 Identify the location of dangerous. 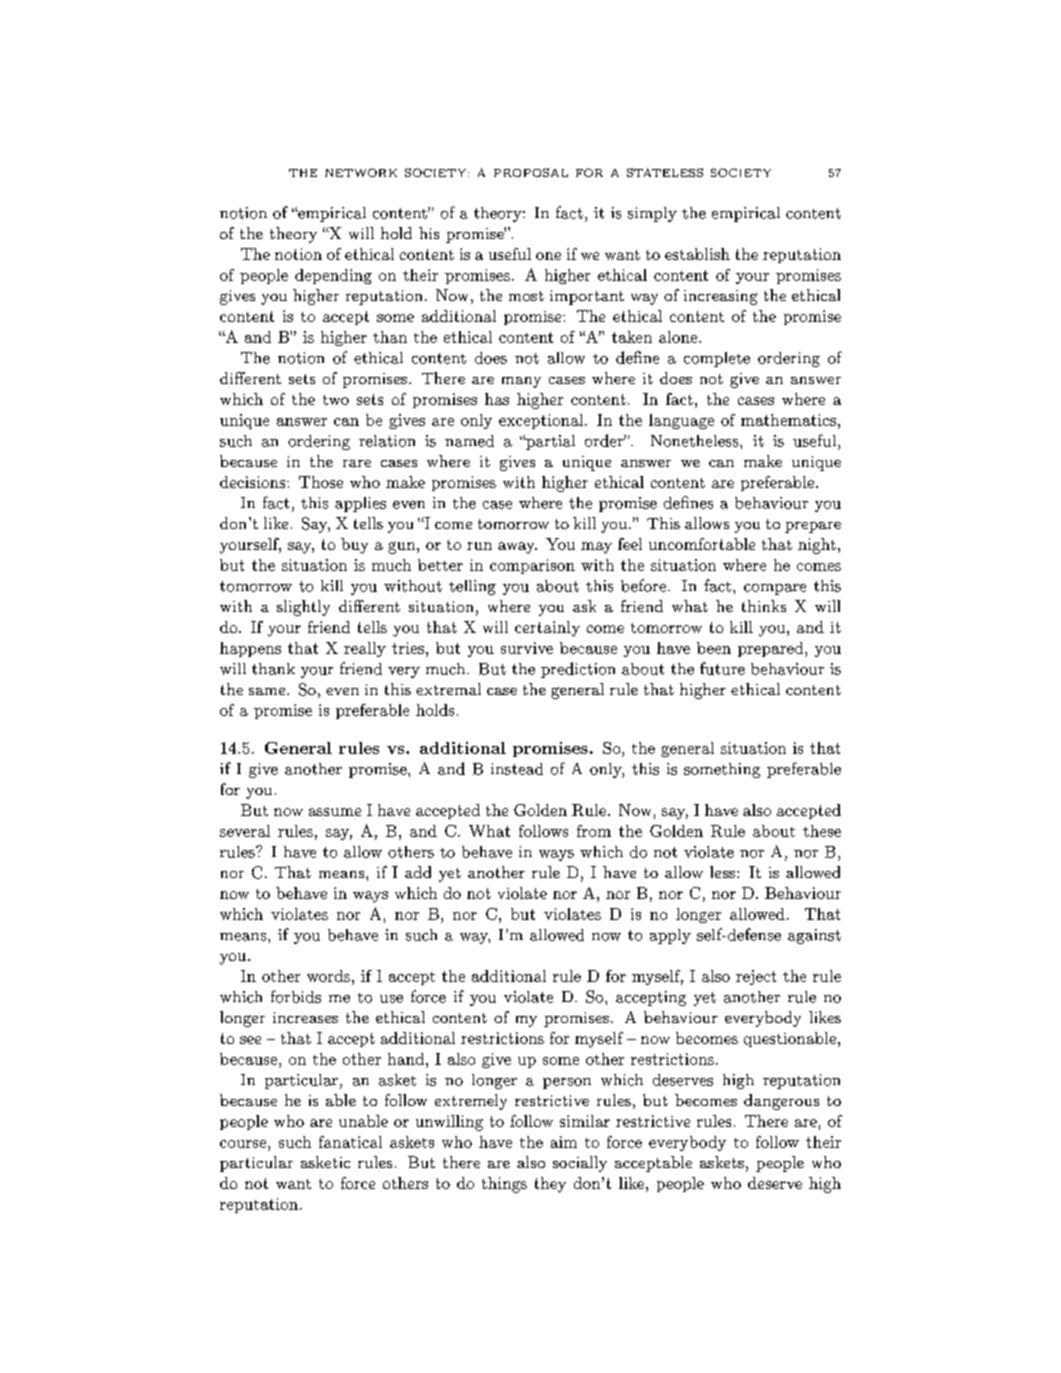
(781, 1102).
